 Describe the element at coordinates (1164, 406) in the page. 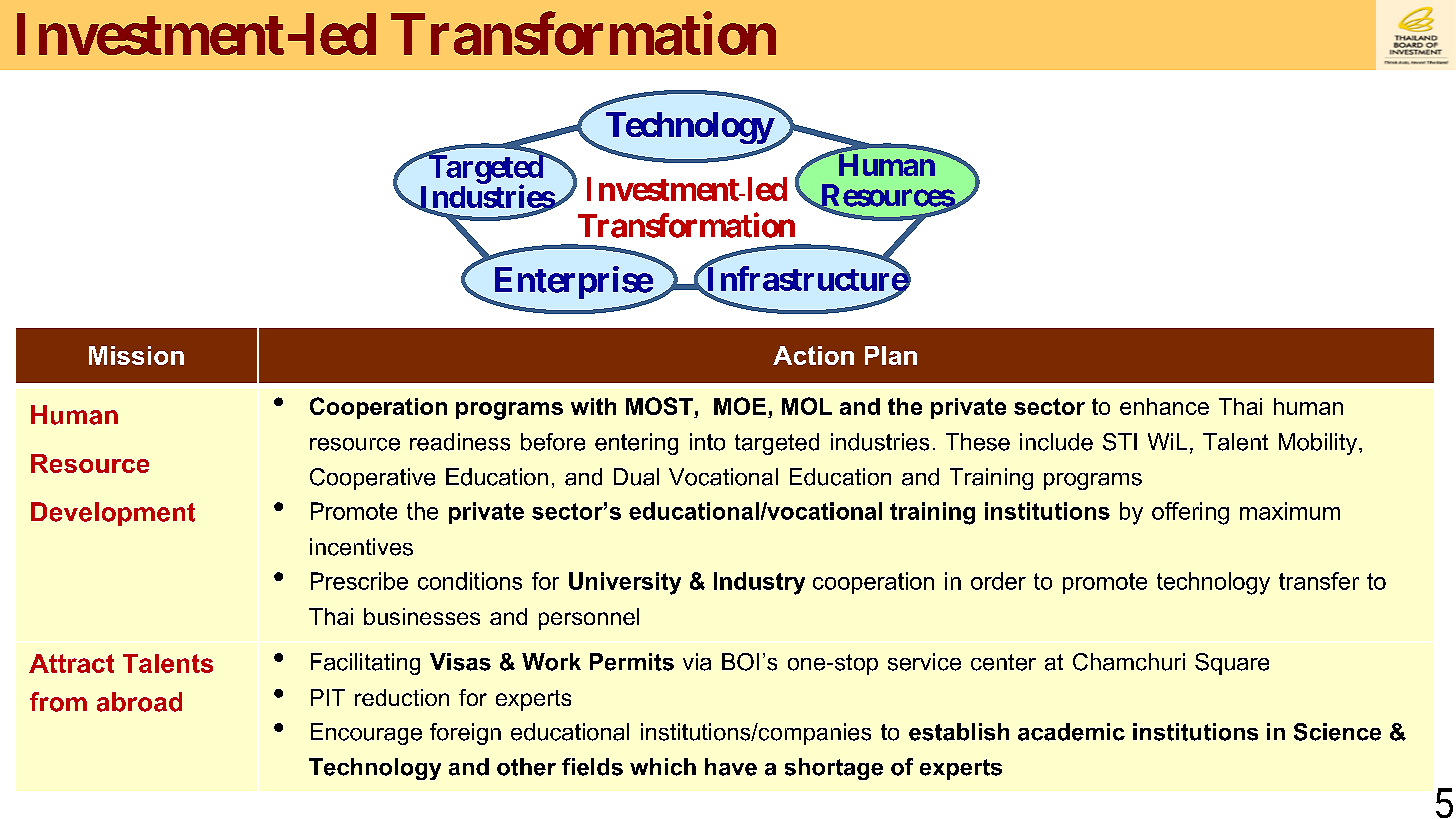

I see `enhance` at that location.
